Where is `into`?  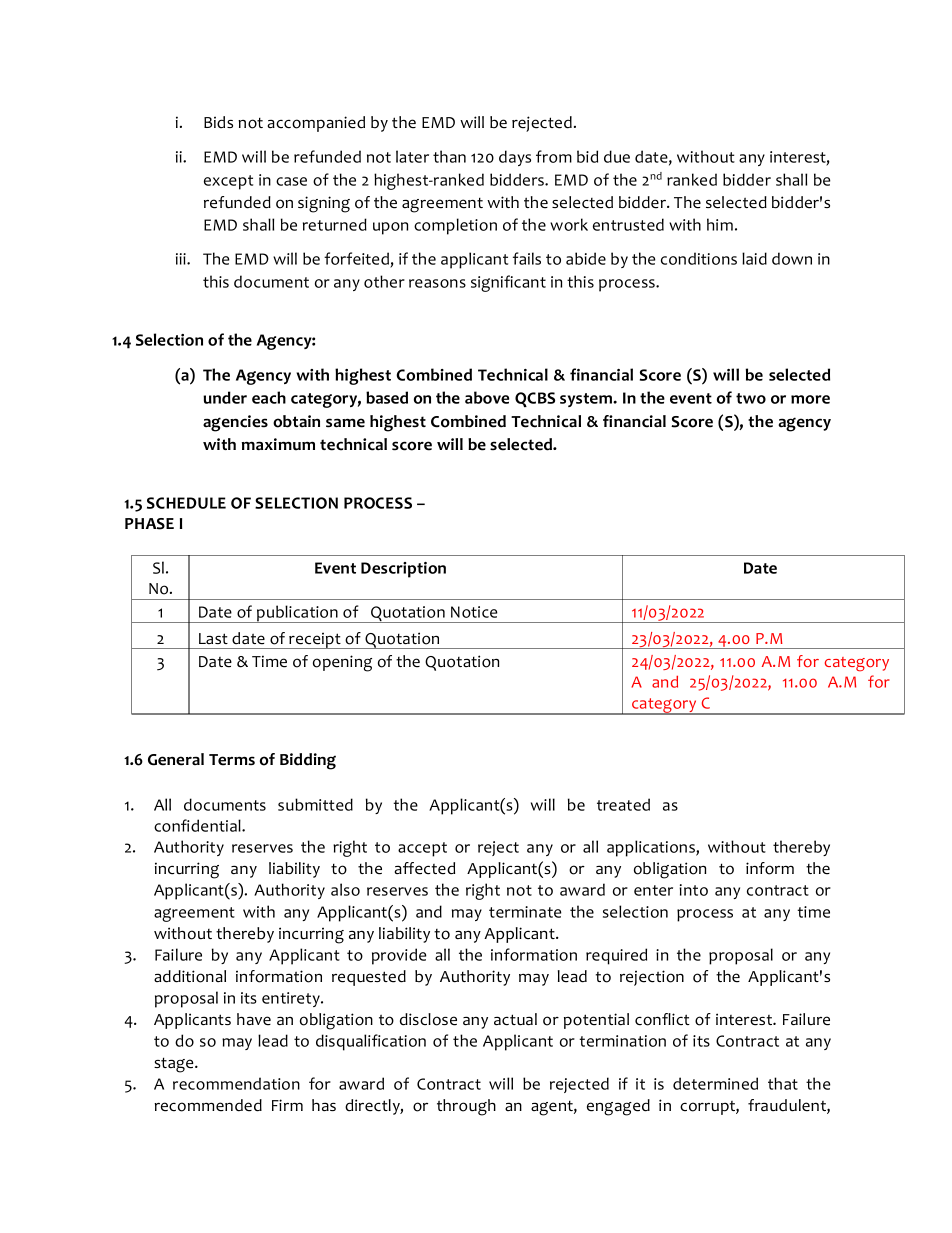
into is located at coordinates (693, 890).
